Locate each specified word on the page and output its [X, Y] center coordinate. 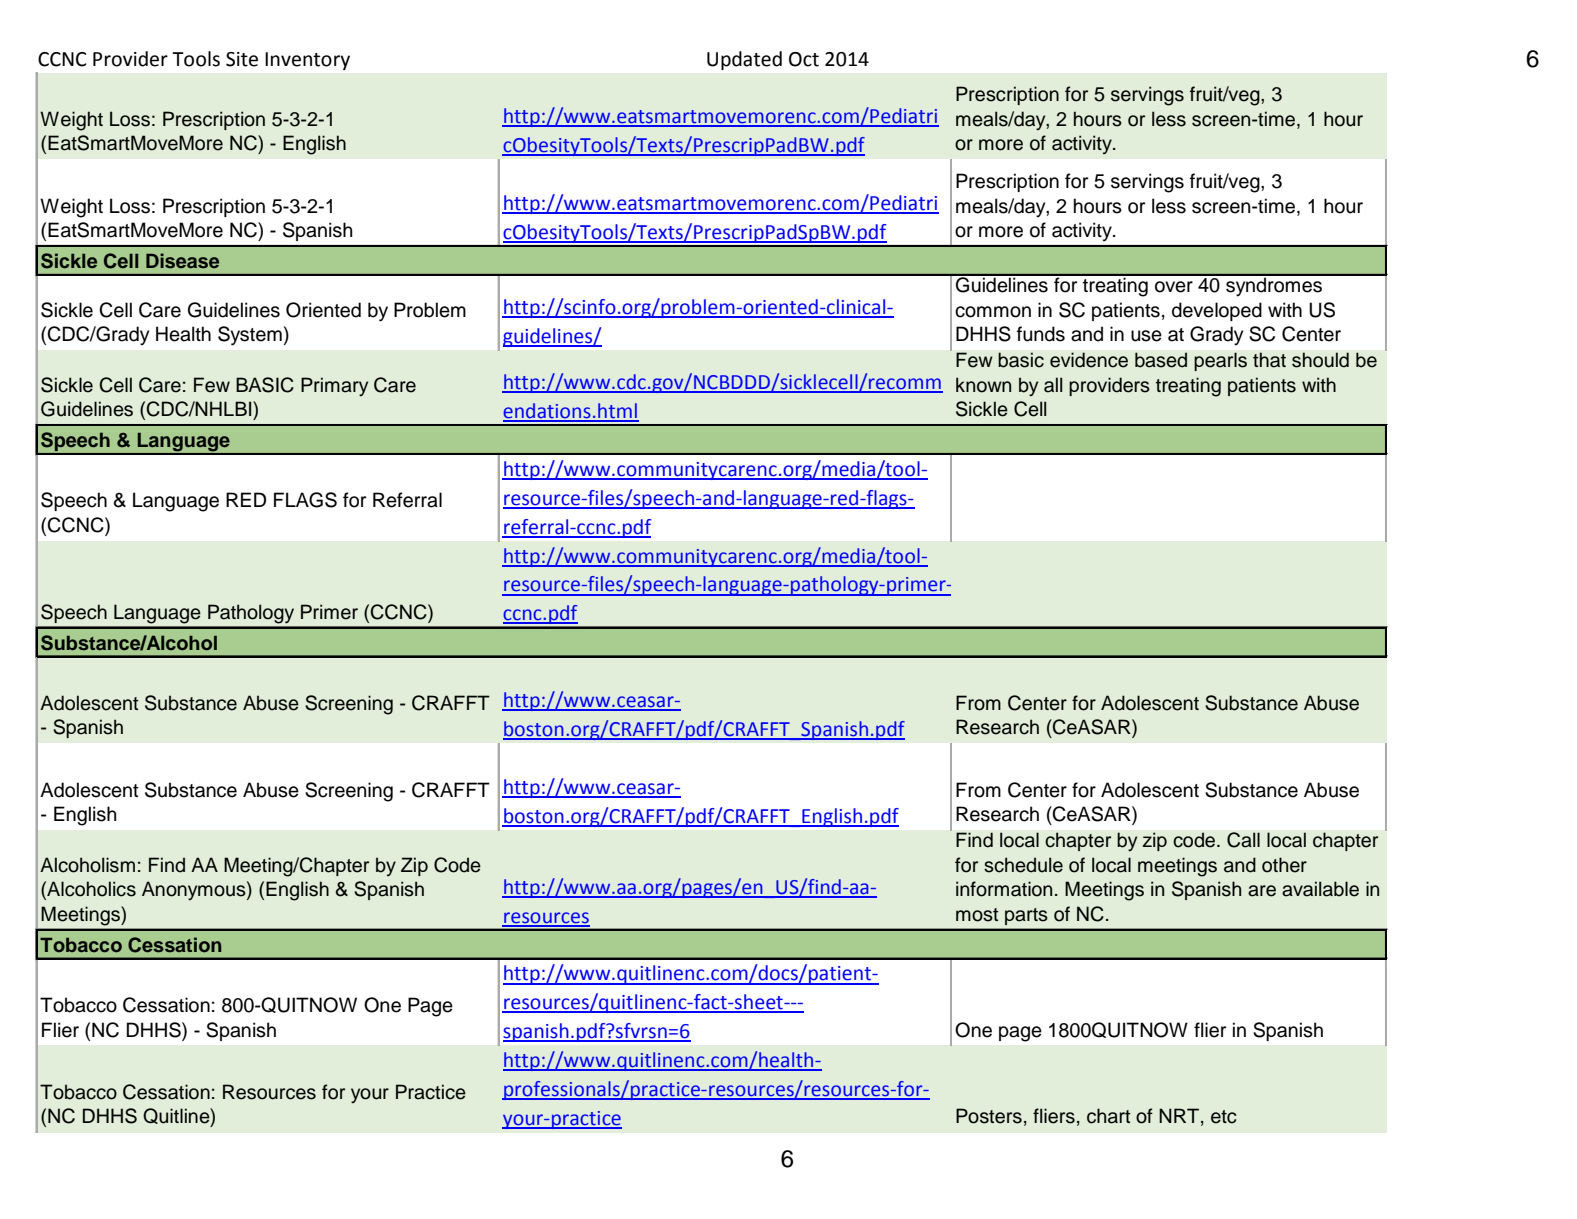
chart [1109, 1116]
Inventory [307, 61]
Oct [804, 59]
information [1004, 889]
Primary [334, 387]
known [983, 385]
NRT [1179, 1115]
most [977, 915]
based [1161, 360]
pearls [1220, 361]
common [993, 312]
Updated [744, 60]
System [250, 336]
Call [1243, 840]
